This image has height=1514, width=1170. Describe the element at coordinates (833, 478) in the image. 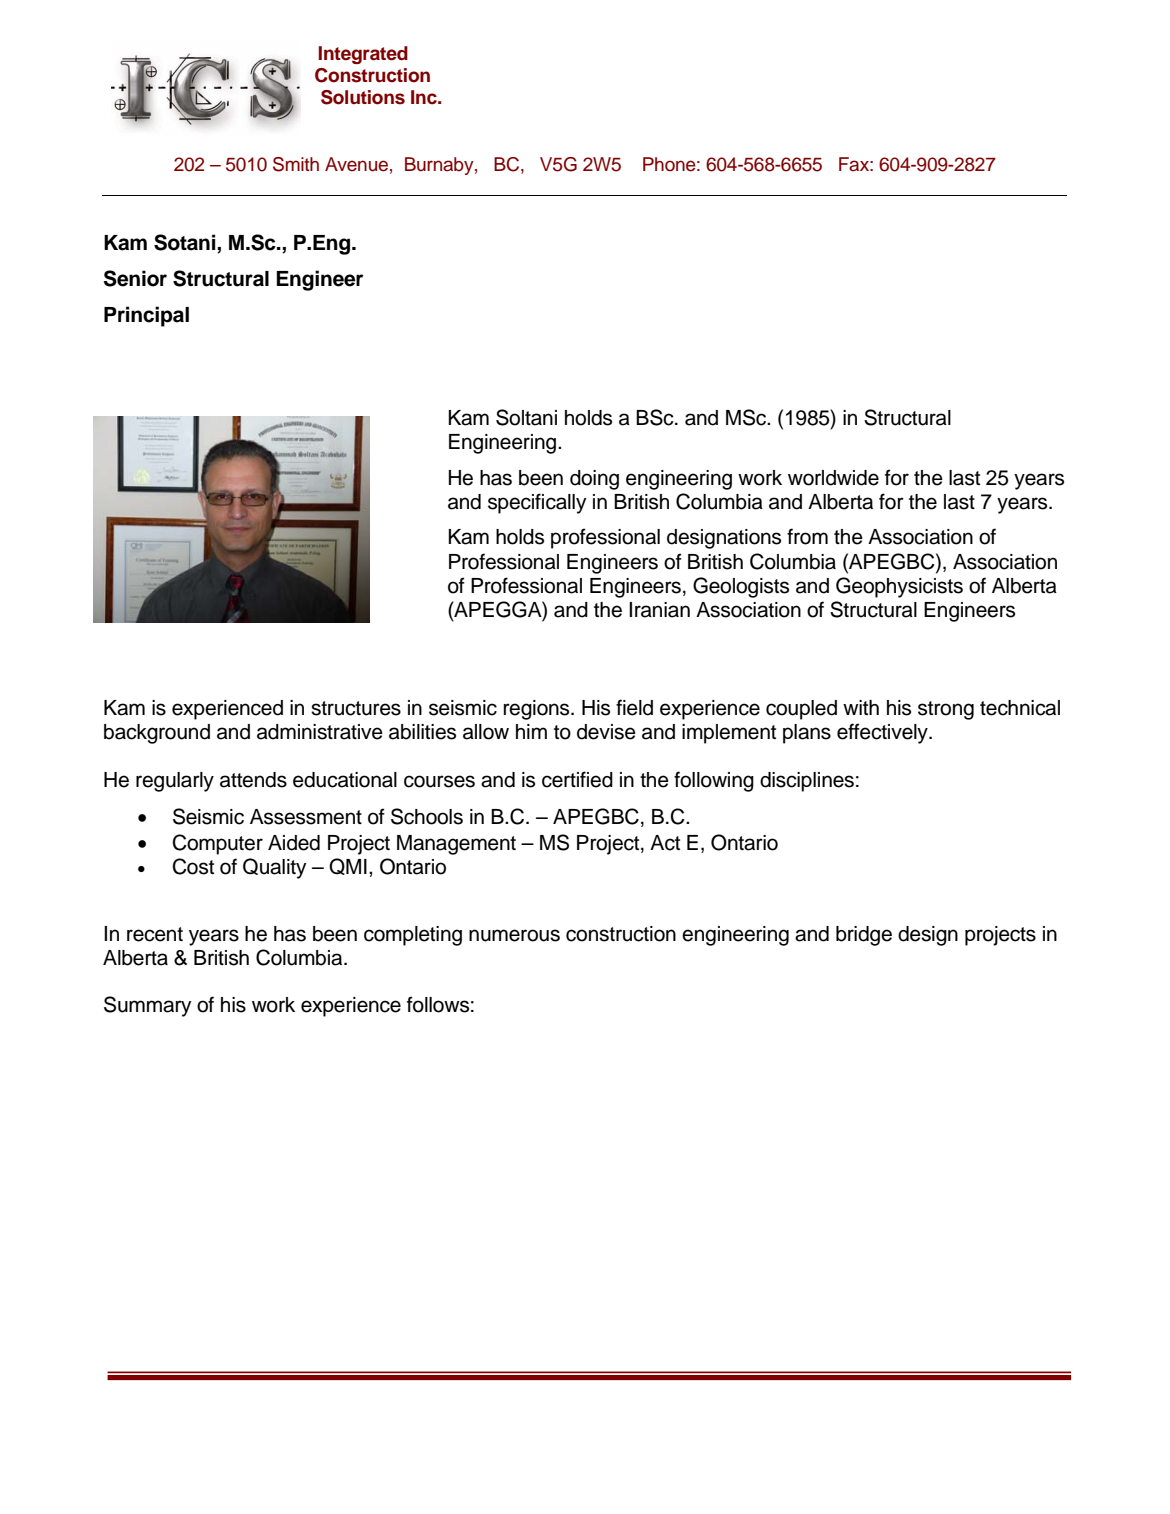

I see `worldwide` at that location.
